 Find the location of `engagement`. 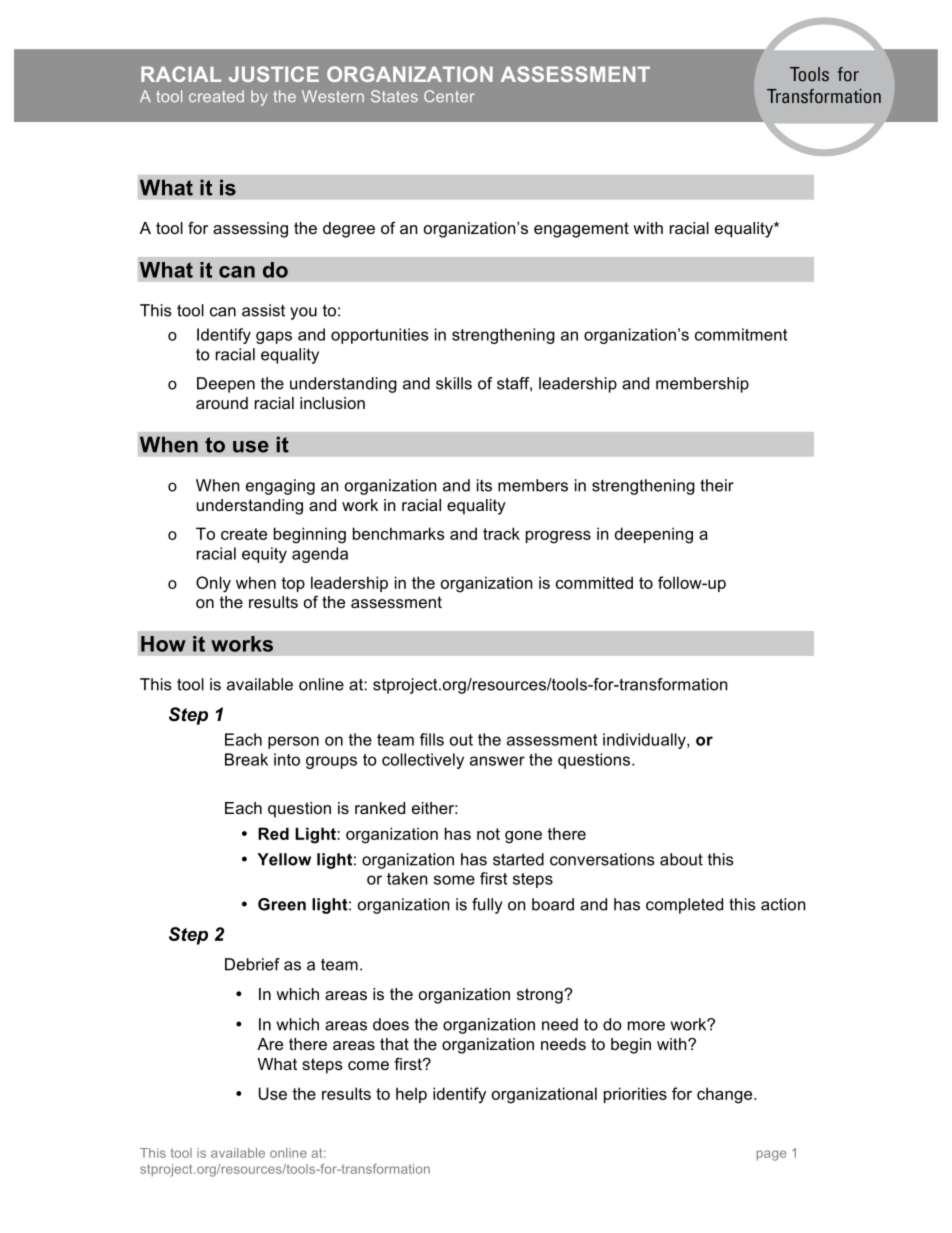

engagement is located at coordinates (581, 230).
